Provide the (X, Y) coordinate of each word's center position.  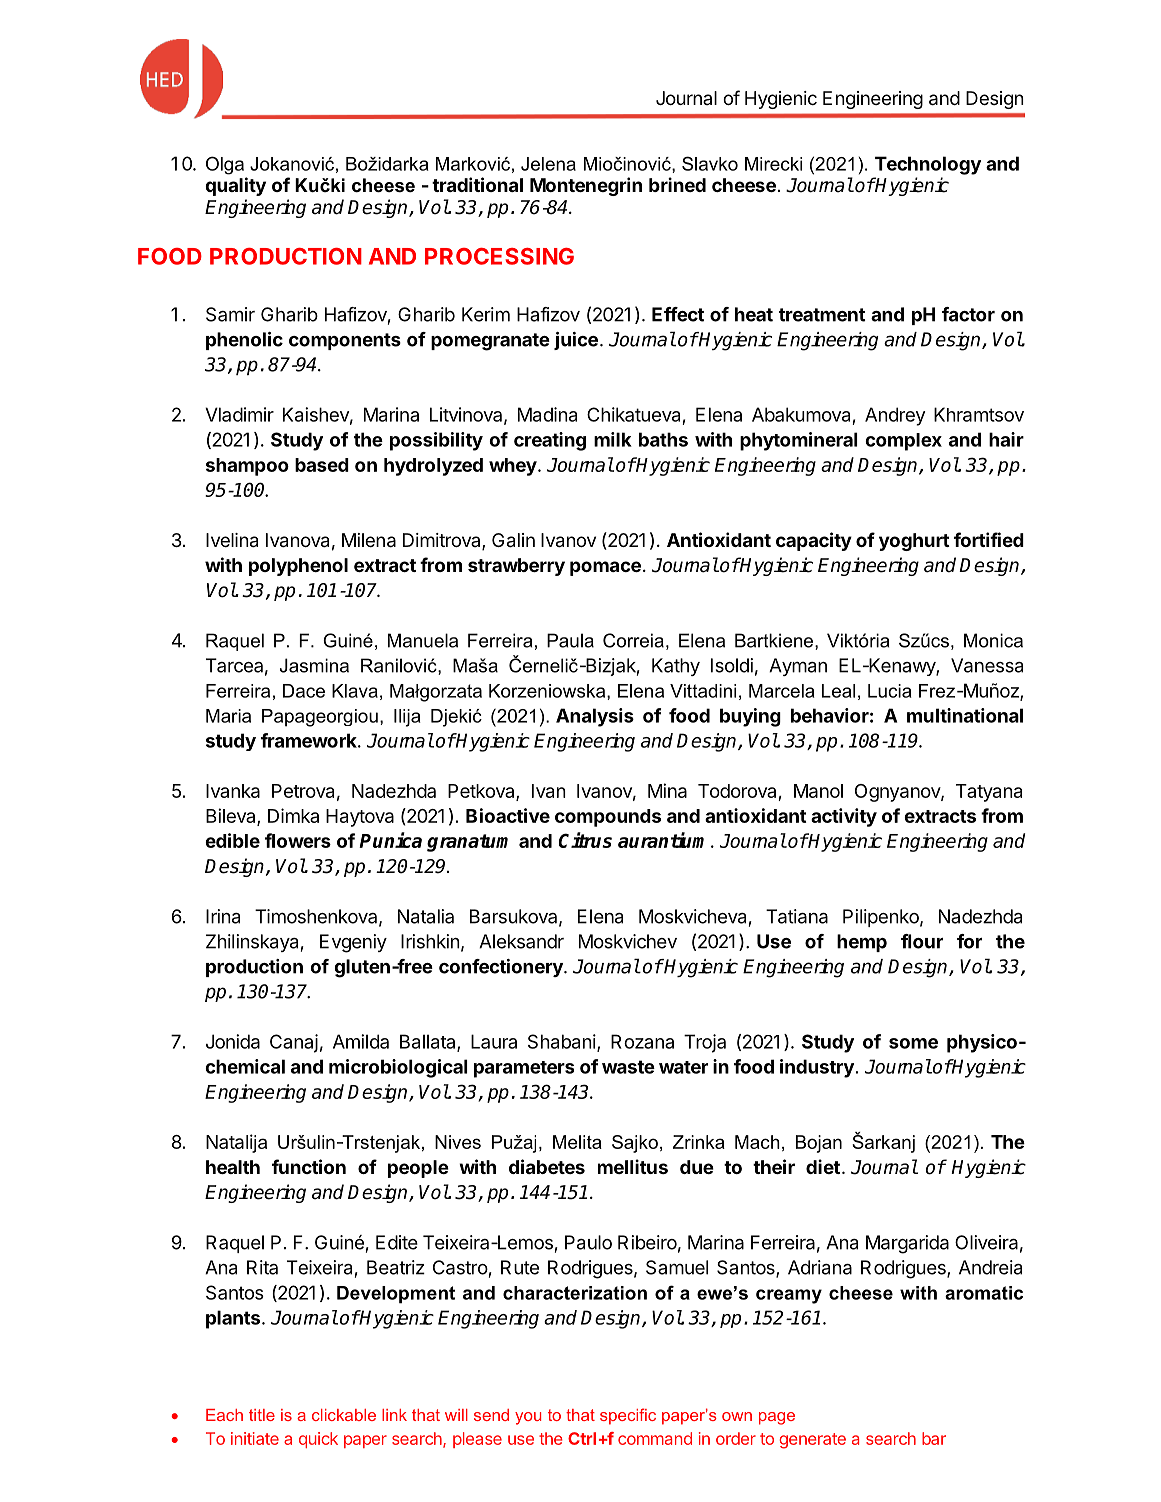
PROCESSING (499, 256)
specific (628, 1416)
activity (844, 817)
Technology (928, 165)
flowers (298, 840)
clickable (344, 1415)
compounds (608, 818)
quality (235, 186)
